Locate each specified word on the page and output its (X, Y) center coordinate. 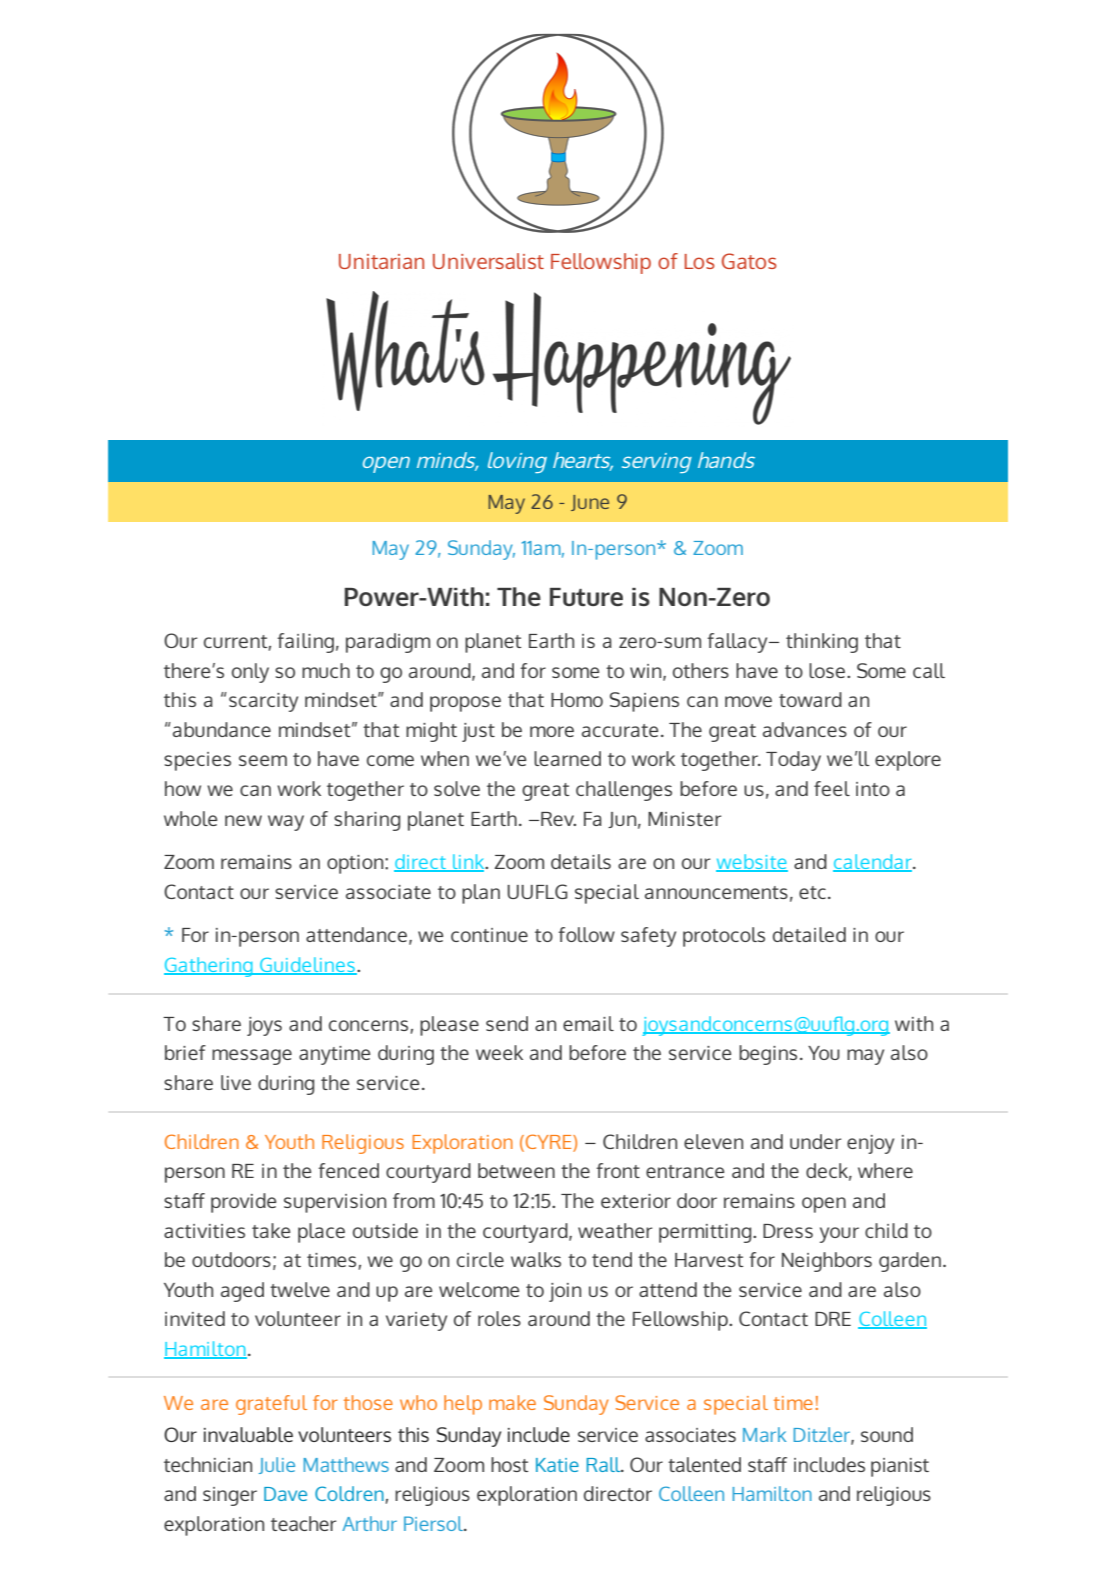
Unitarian (381, 261)
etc (812, 892)
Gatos (749, 261)
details (581, 861)
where (885, 1170)
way (286, 823)
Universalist (488, 261)
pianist (900, 1467)
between (516, 1170)
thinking (822, 643)
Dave (285, 1494)
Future (586, 597)
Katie (557, 1465)
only (250, 673)
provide (243, 1203)
